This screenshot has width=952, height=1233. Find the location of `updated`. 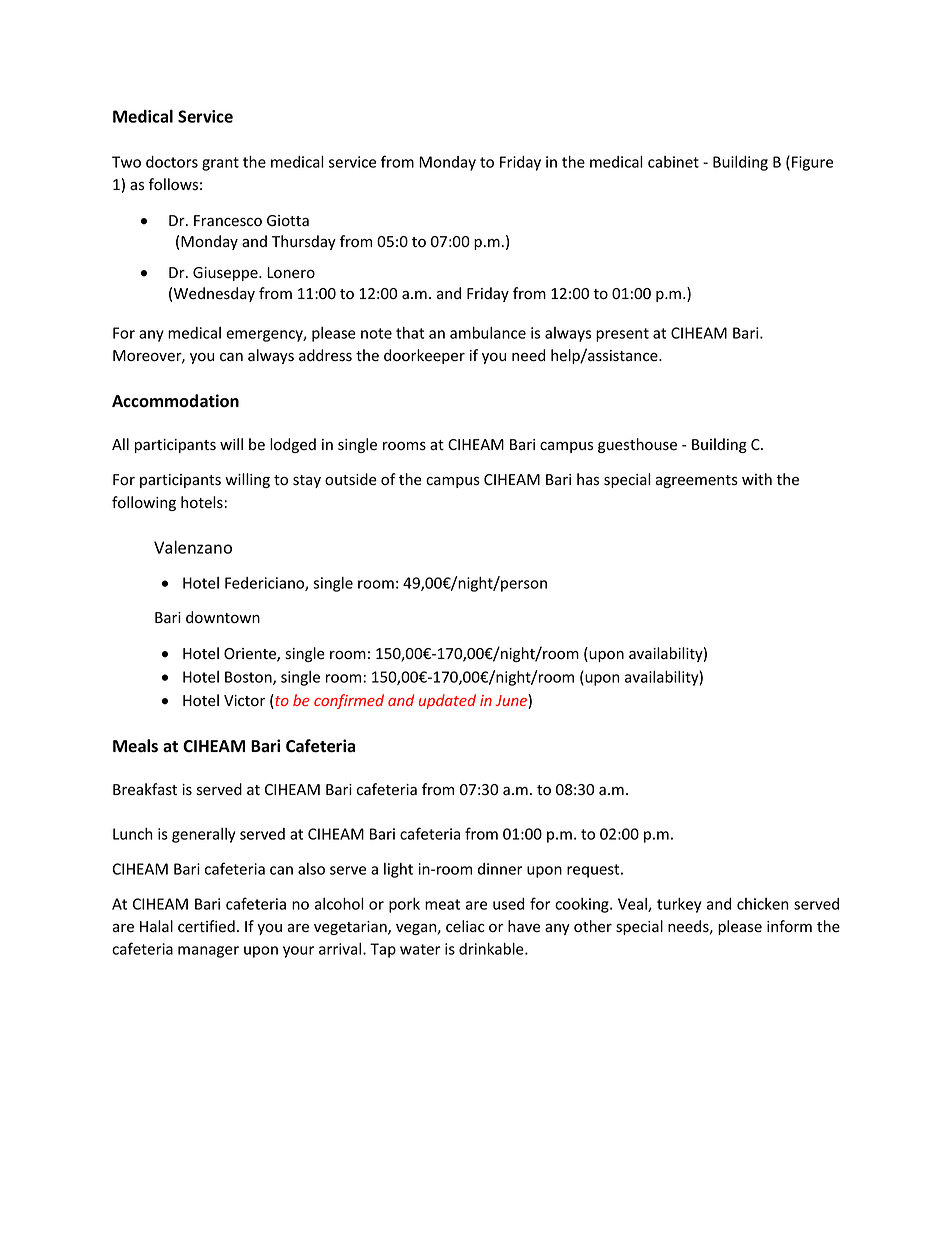

updated is located at coordinates (447, 701).
